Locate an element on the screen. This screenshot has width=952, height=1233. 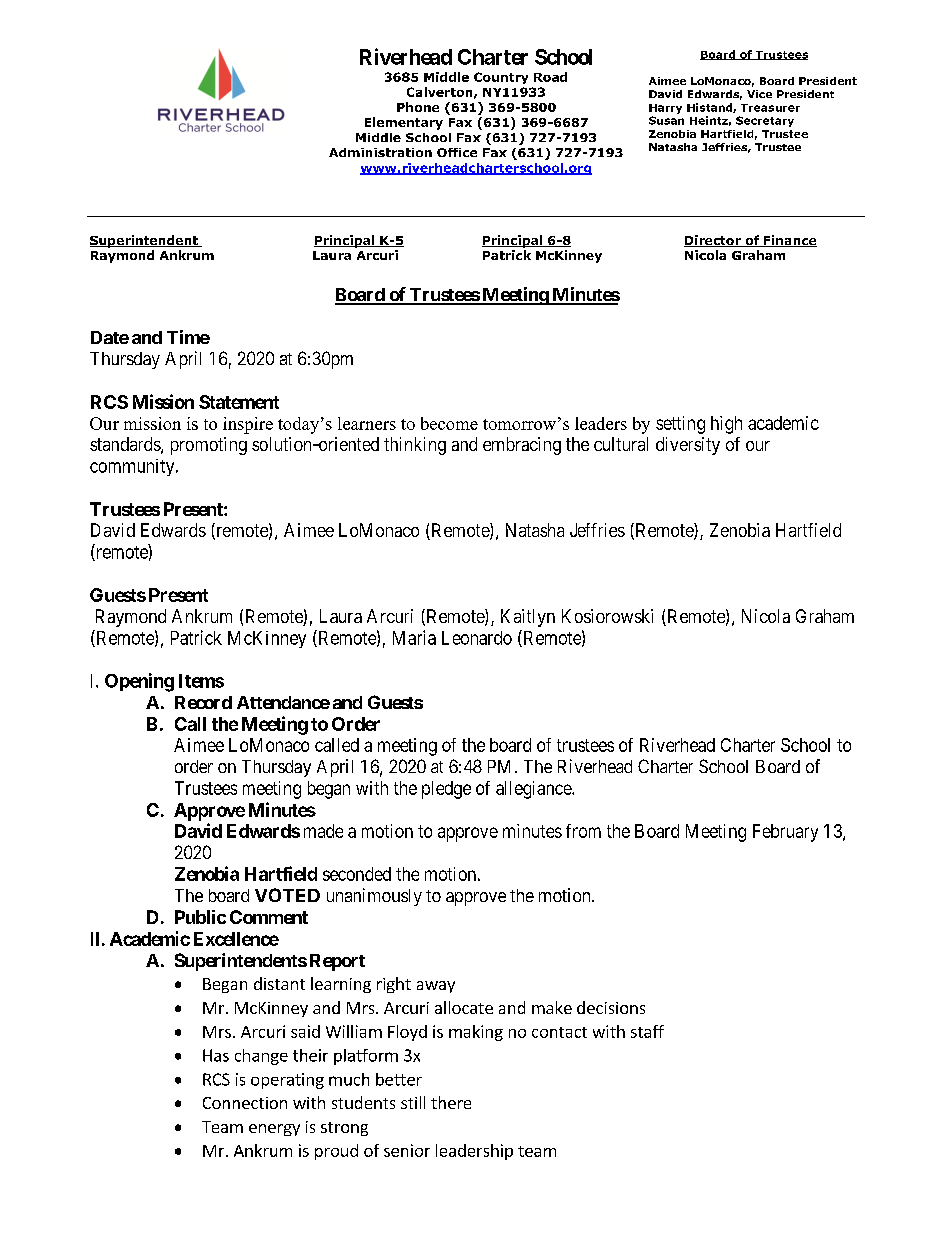
high is located at coordinates (726, 425).
